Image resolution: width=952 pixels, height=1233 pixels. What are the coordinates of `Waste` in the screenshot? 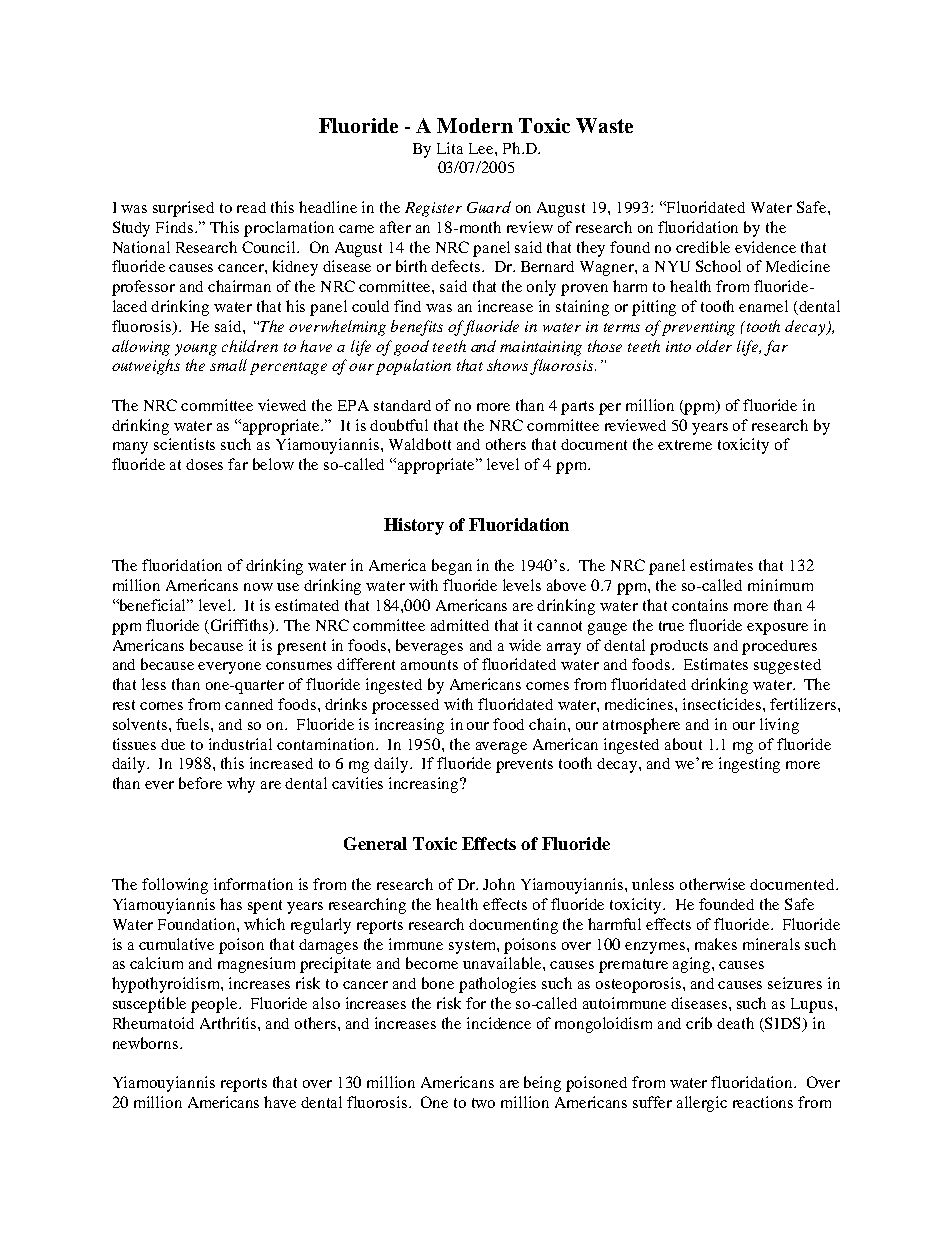 It's located at (604, 125).
